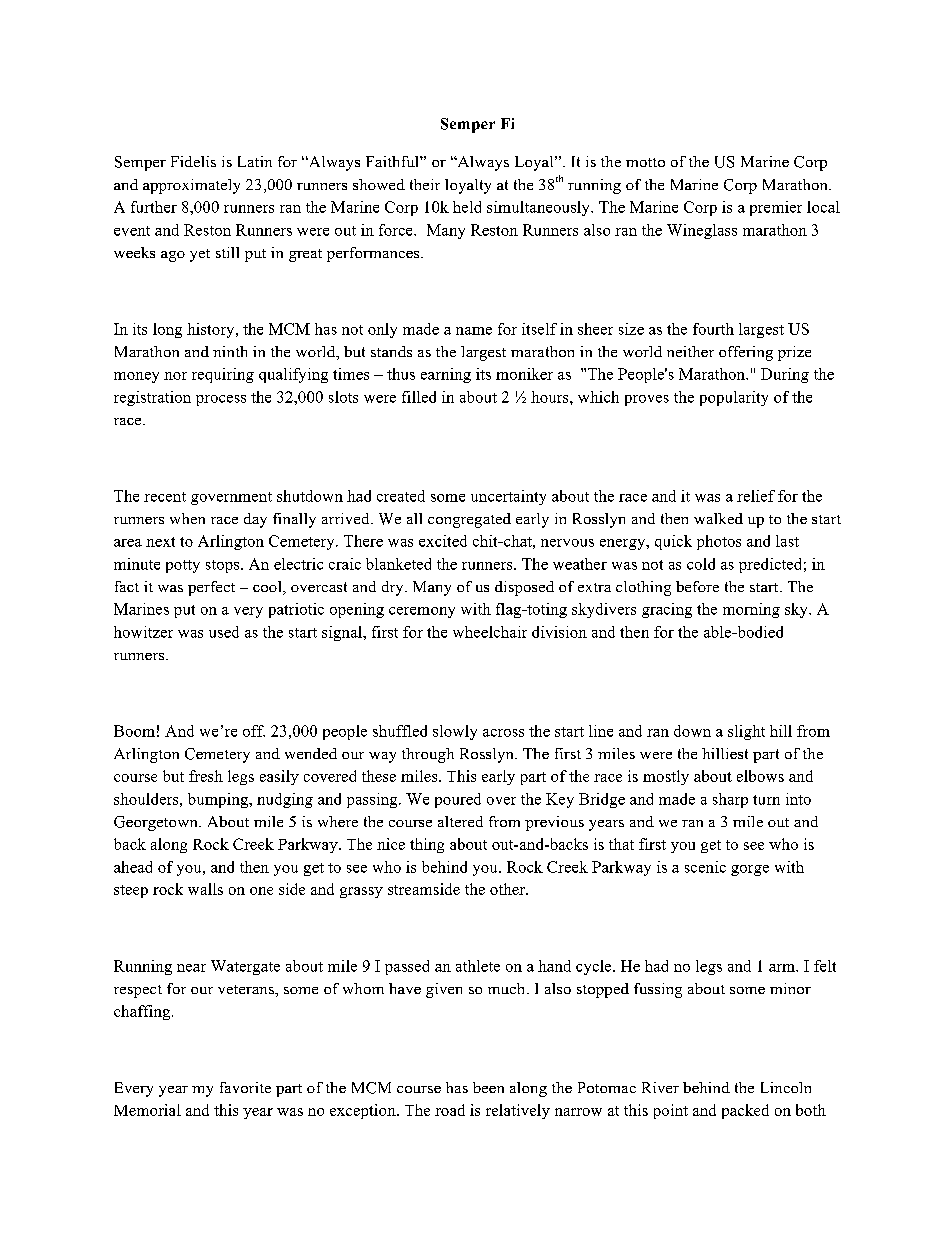 The image size is (952, 1233). I want to click on excited, so click(443, 541).
